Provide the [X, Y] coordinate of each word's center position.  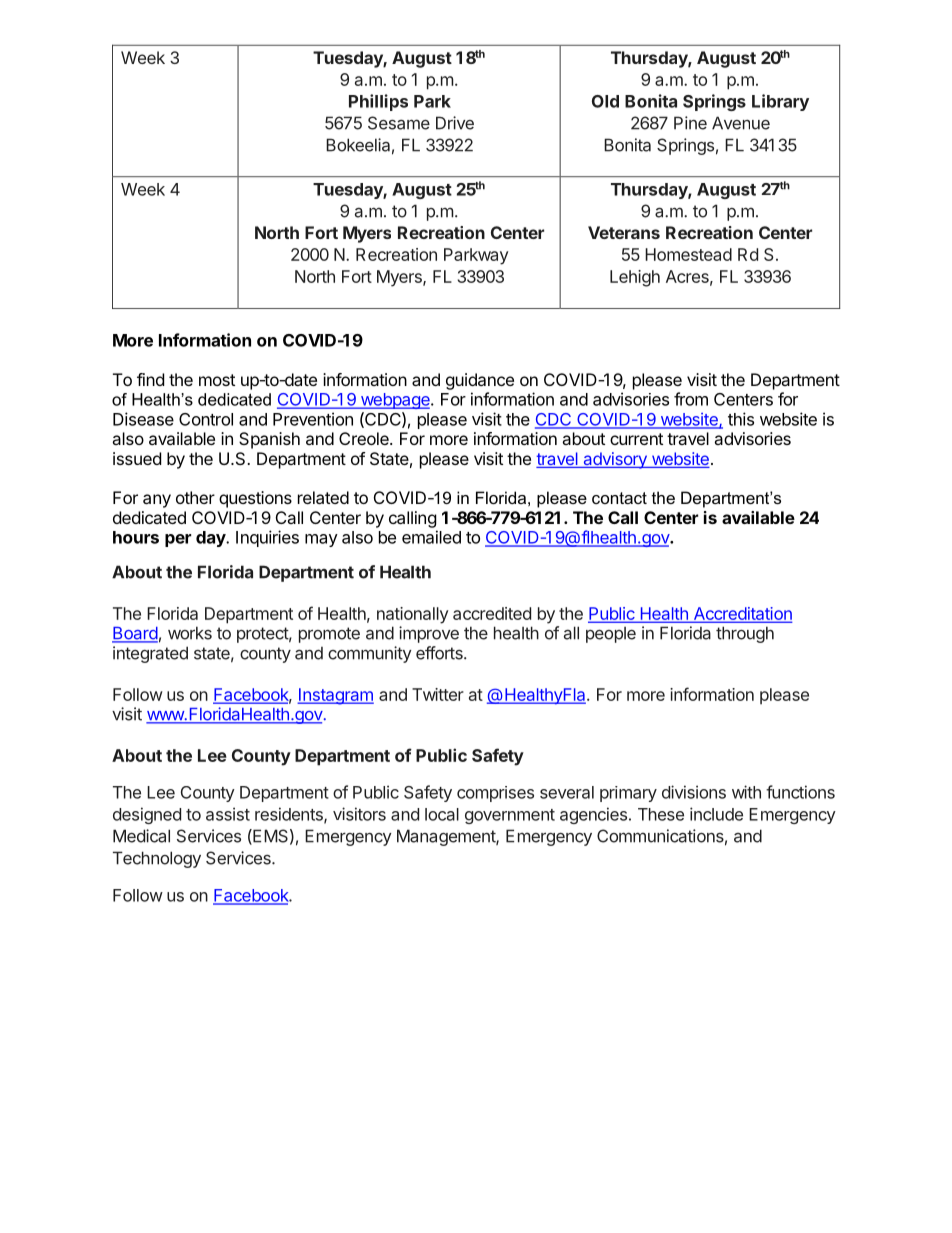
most [217, 380]
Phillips [378, 102]
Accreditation [741, 614]
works [190, 633]
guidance [480, 381]
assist [228, 814]
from [691, 399]
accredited [492, 613]
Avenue [741, 123]
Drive [455, 123]
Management [447, 837]
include [716, 814]
